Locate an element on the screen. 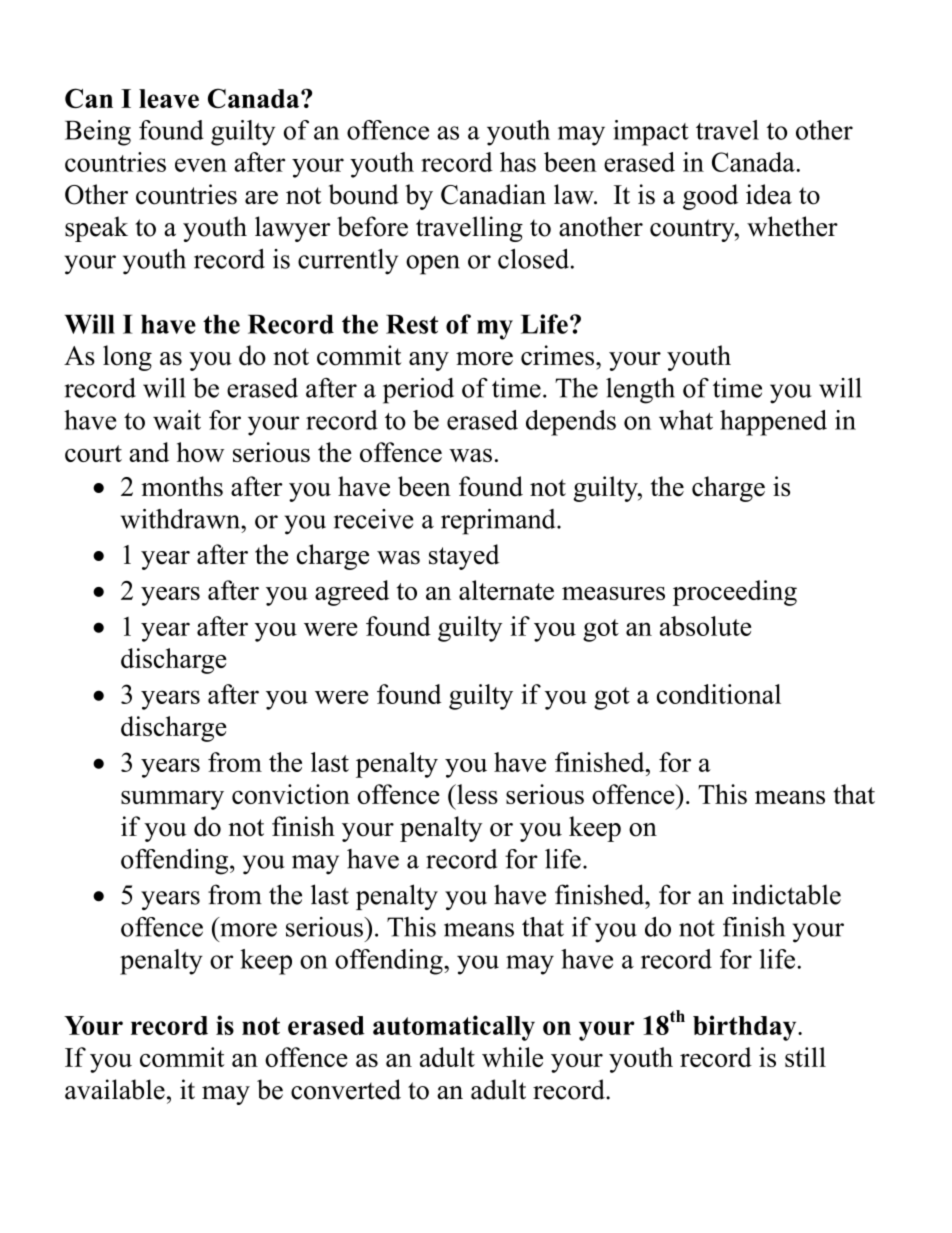 Image resolution: width=952 pixels, height=1233 pixels. has is located at coordinates (518, 162).
